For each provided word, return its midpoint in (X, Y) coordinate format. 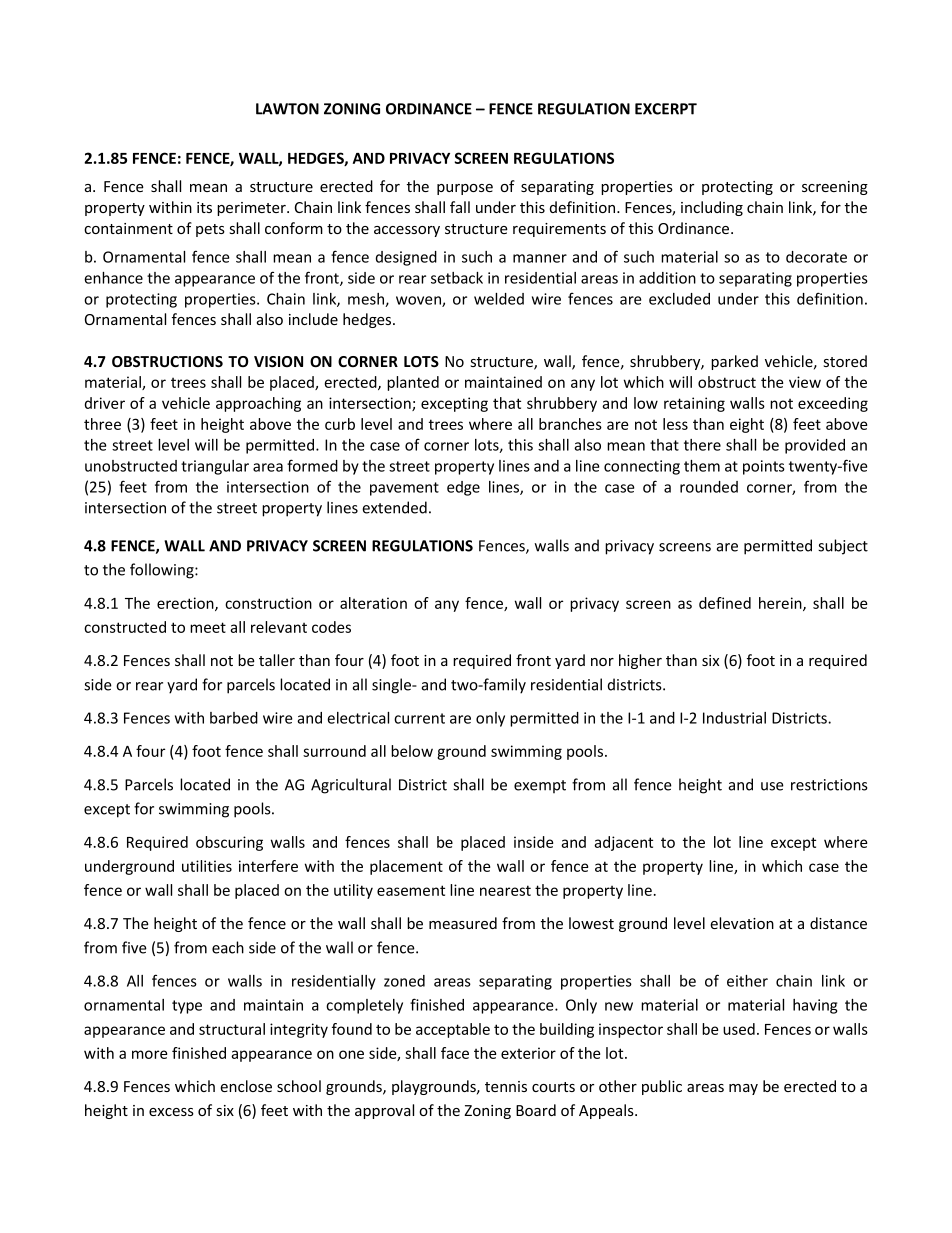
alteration (373, 603)
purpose (465, 189)
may (743, 1089)
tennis (506, 1086)
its (204, 207)
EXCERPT (666, 109)
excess (171, 1112)
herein (781, 604)
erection (186, 604)
